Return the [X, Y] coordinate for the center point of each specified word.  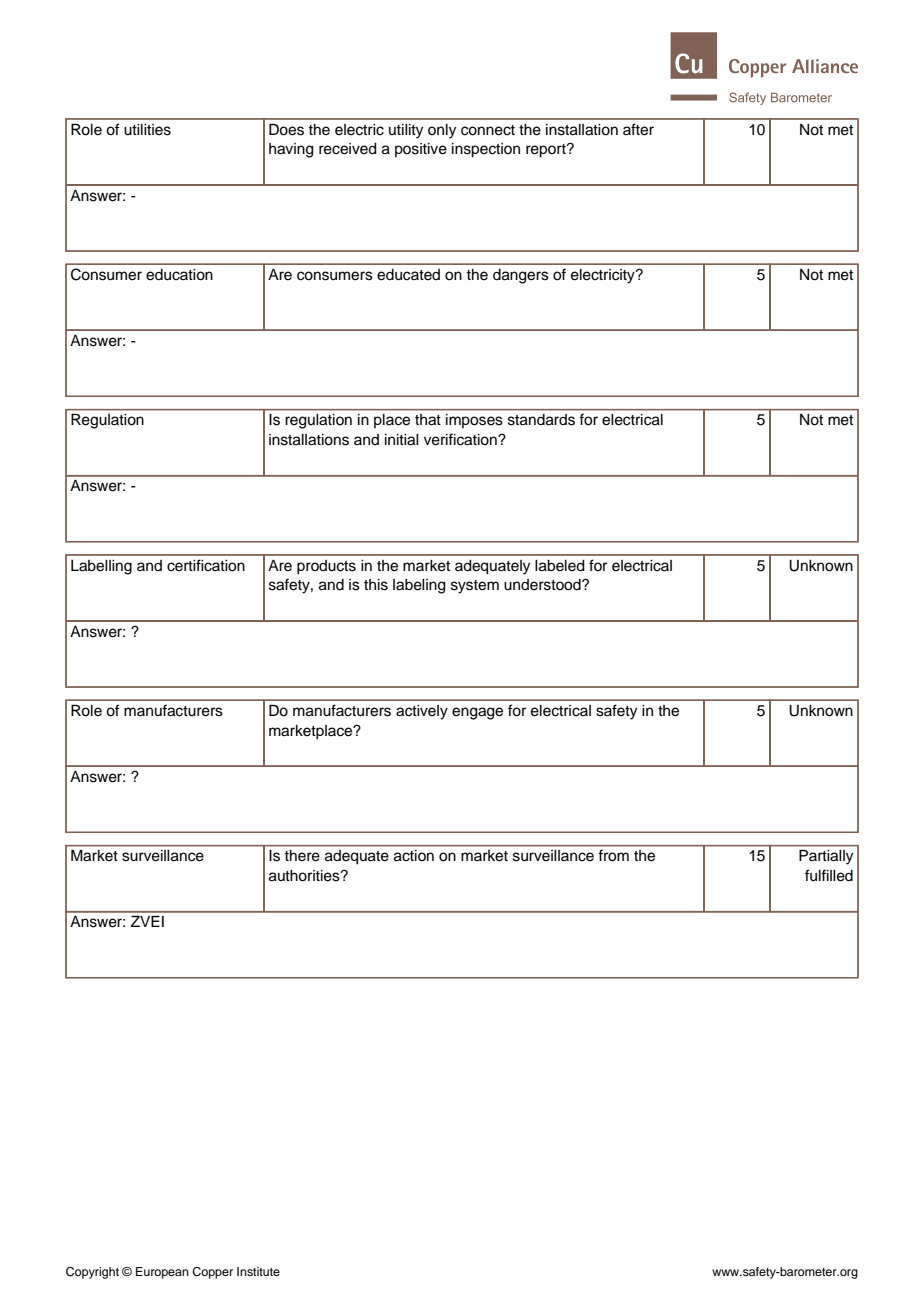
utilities [147, 130]
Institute [258, 1271]
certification [206, 565]
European [162, 1273]
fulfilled [829, 875]
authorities [305, 876]
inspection [486, 150]
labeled [560, 566]
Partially [826, 857]
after [638, 129]
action [414, 856]
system [475, 587]
